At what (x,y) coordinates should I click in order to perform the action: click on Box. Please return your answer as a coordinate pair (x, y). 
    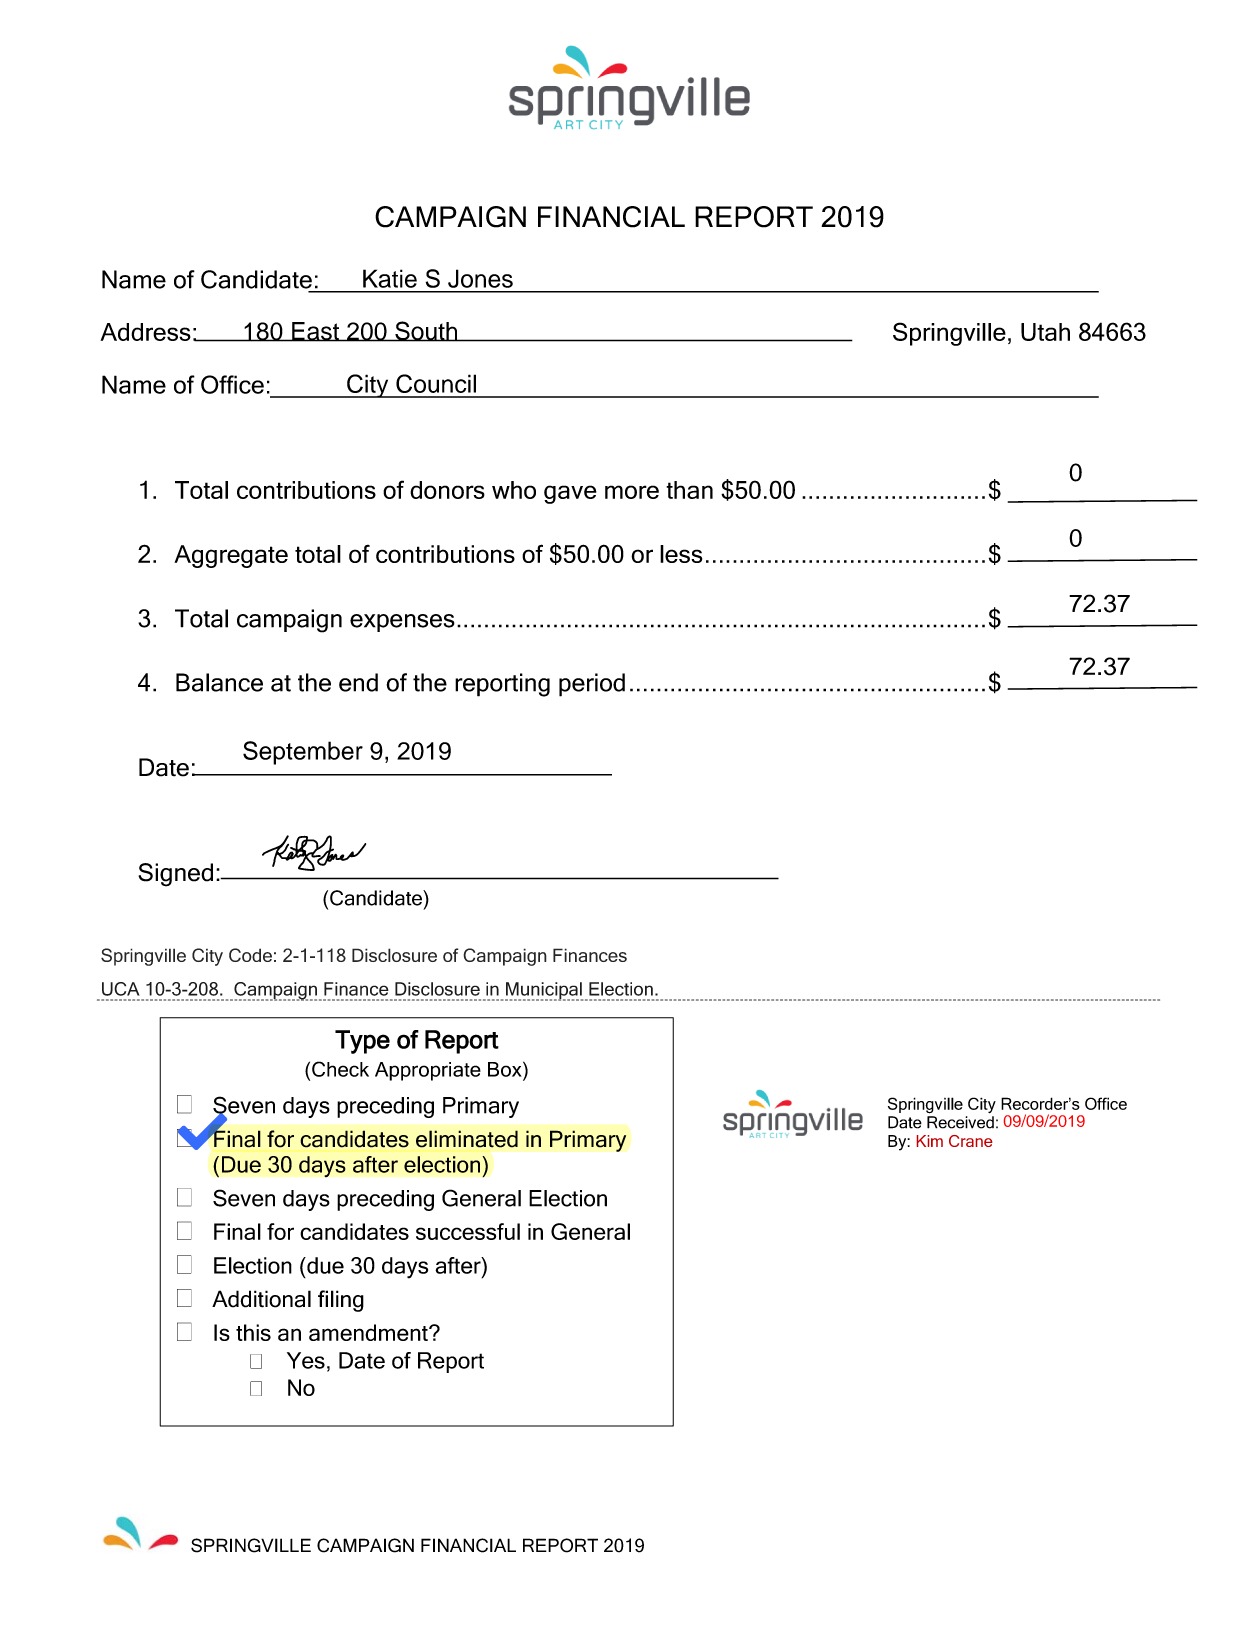
    Looking at the image, I should click on (506, 1069).
